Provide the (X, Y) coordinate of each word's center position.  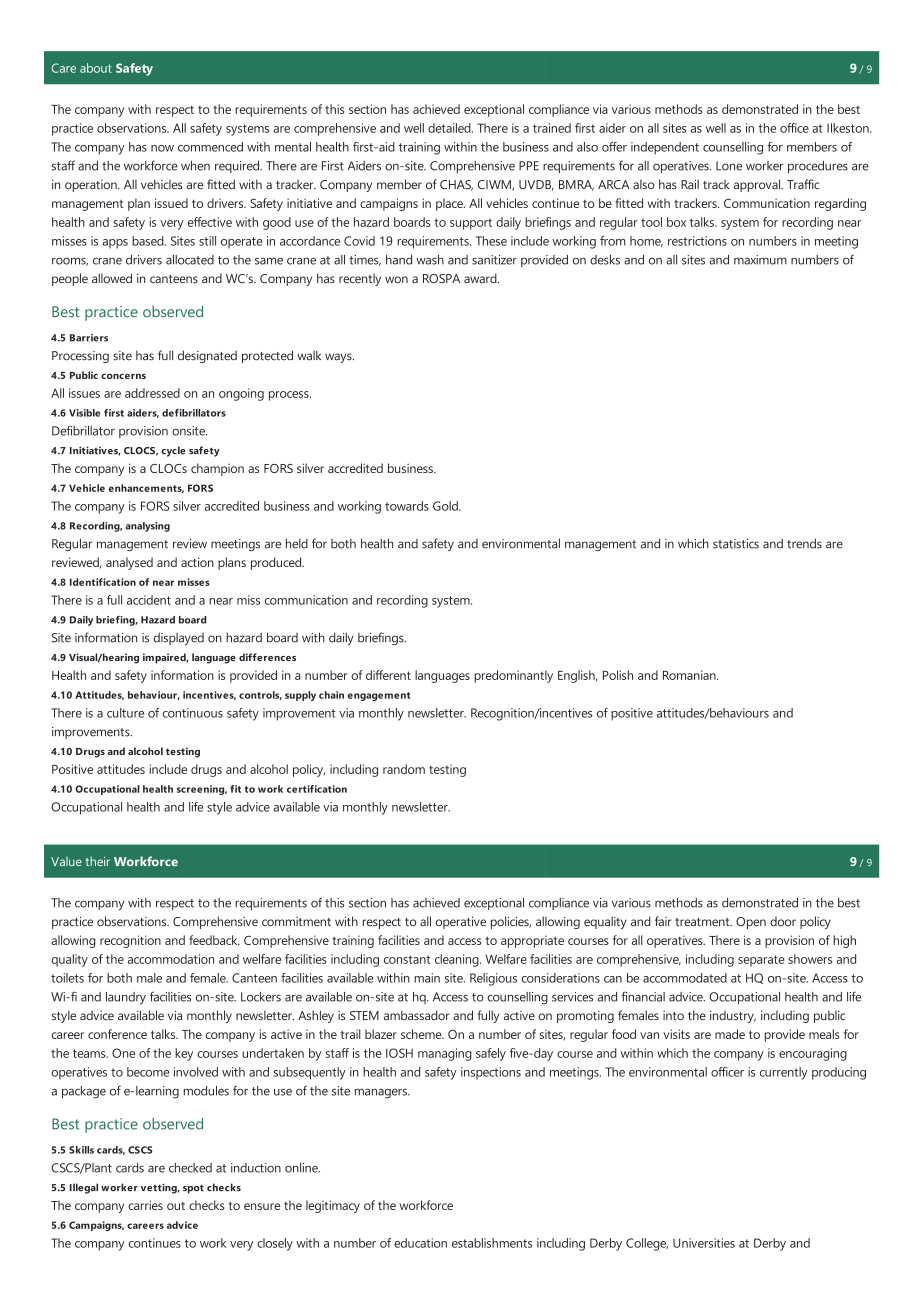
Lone (729, 166)
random (404, 769)
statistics (736, 544)
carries (145, 1205)
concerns (123, 376)
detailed (450, 128)
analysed (129, 563)
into (673, 1015)
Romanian (690, 675)
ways (339, 358)
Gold (446, 506)
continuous (192, 713)
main (427, 978)
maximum (760, 260)
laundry (126, 998)
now (162, 148)
